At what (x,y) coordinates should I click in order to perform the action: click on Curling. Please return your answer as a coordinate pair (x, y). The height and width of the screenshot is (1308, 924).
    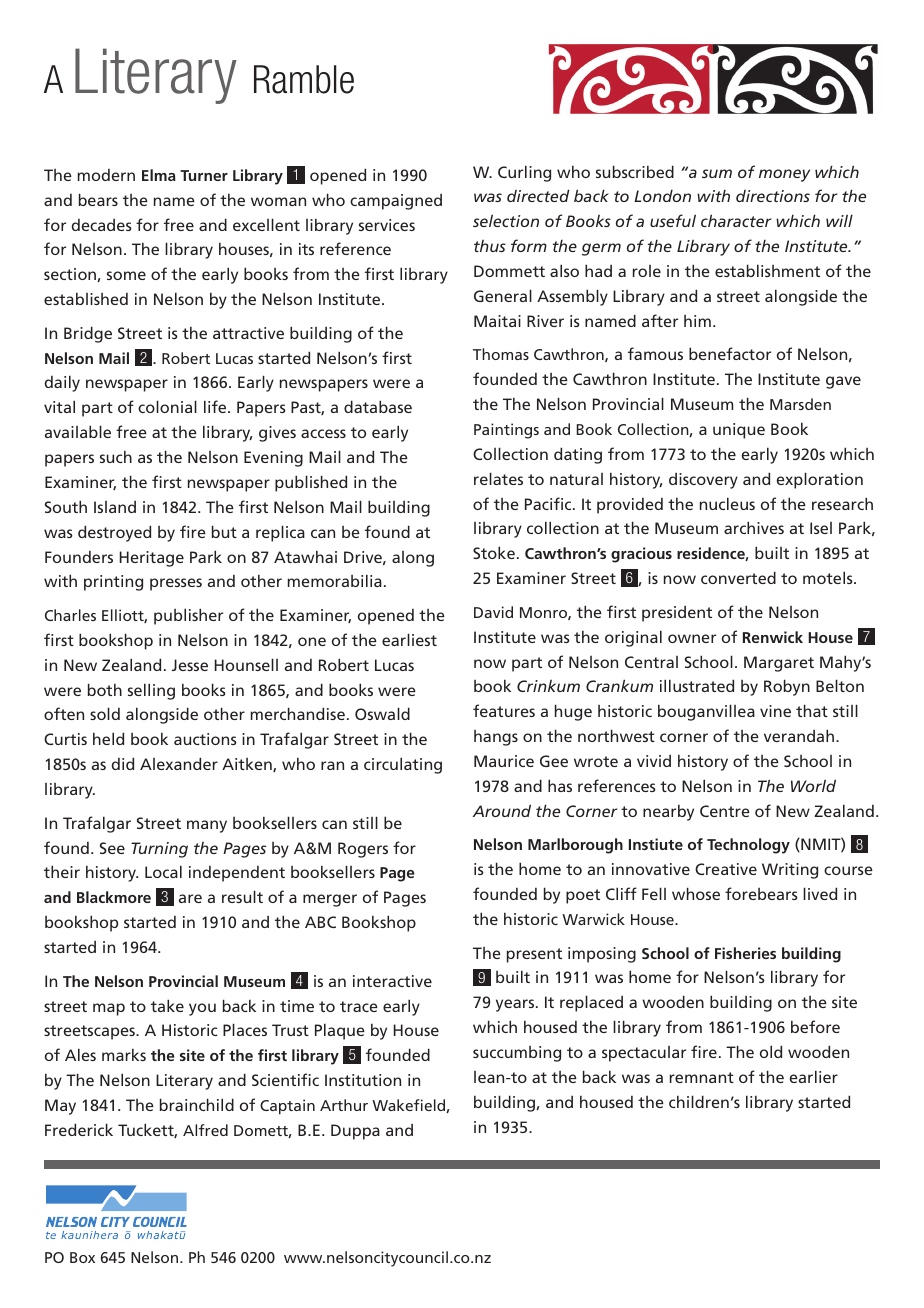
    Looking at the image, I should click on (524, 173).
